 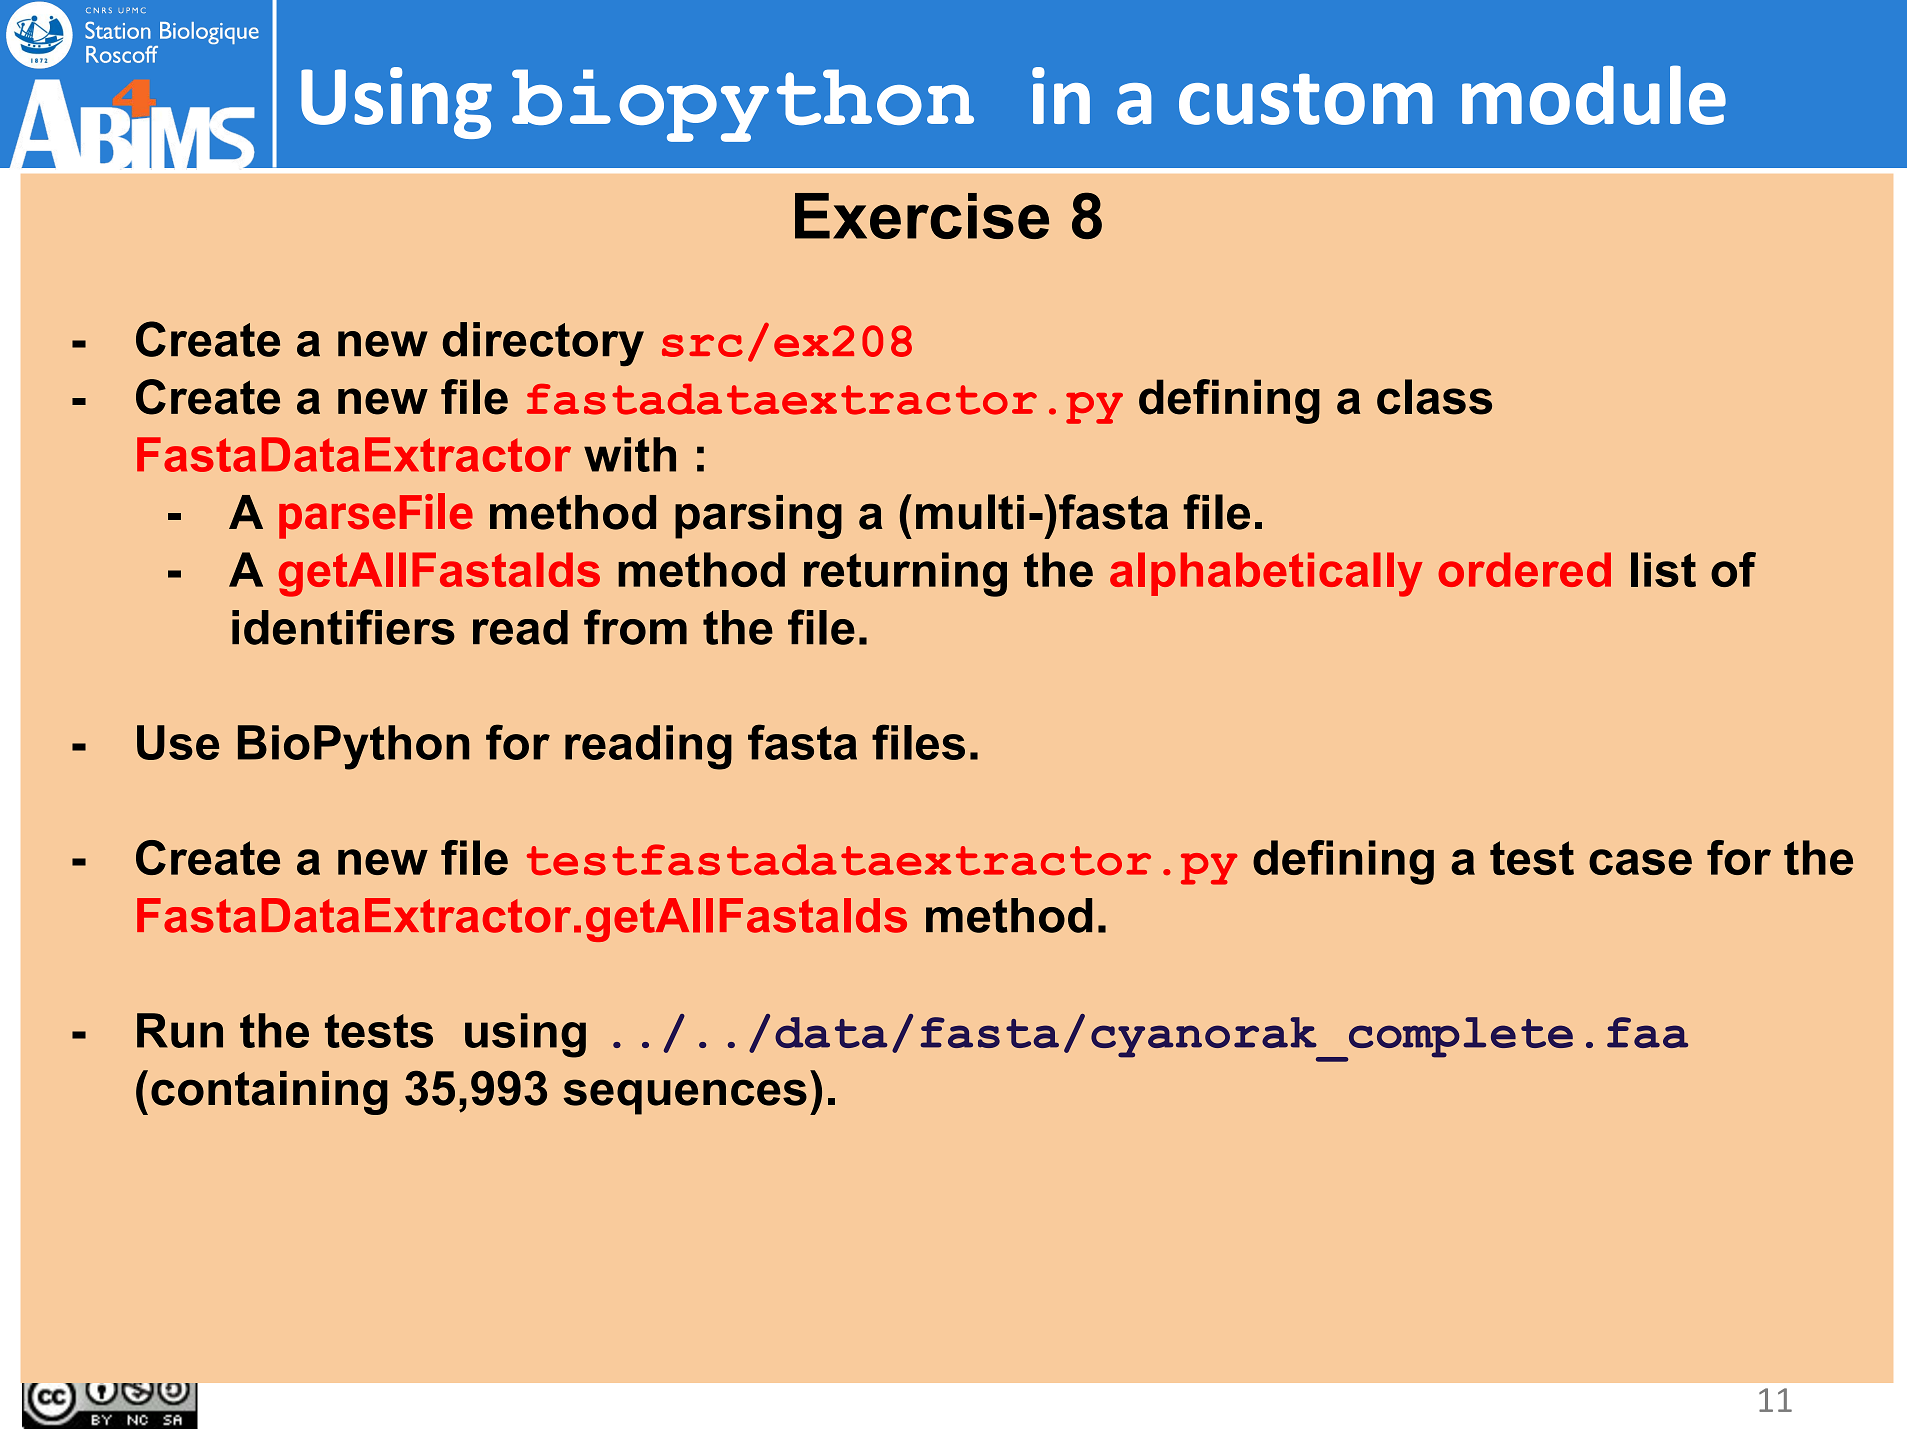 What do you see at coordinates (1306, 99) in the screenshot?
I see `custom` at bounding box center [1306, 99].
